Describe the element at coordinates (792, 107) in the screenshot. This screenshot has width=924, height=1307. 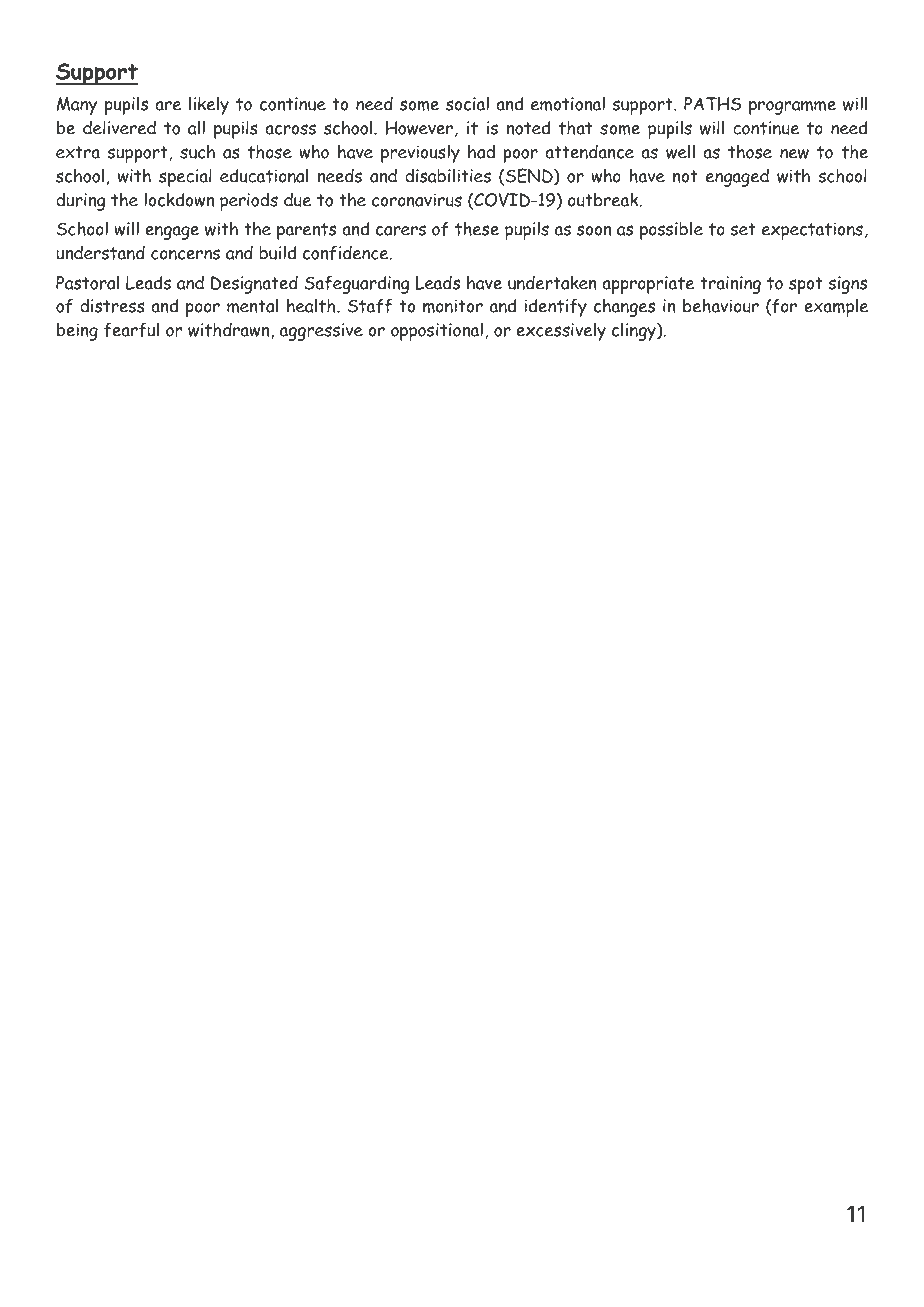
I see `programme` at that location.
